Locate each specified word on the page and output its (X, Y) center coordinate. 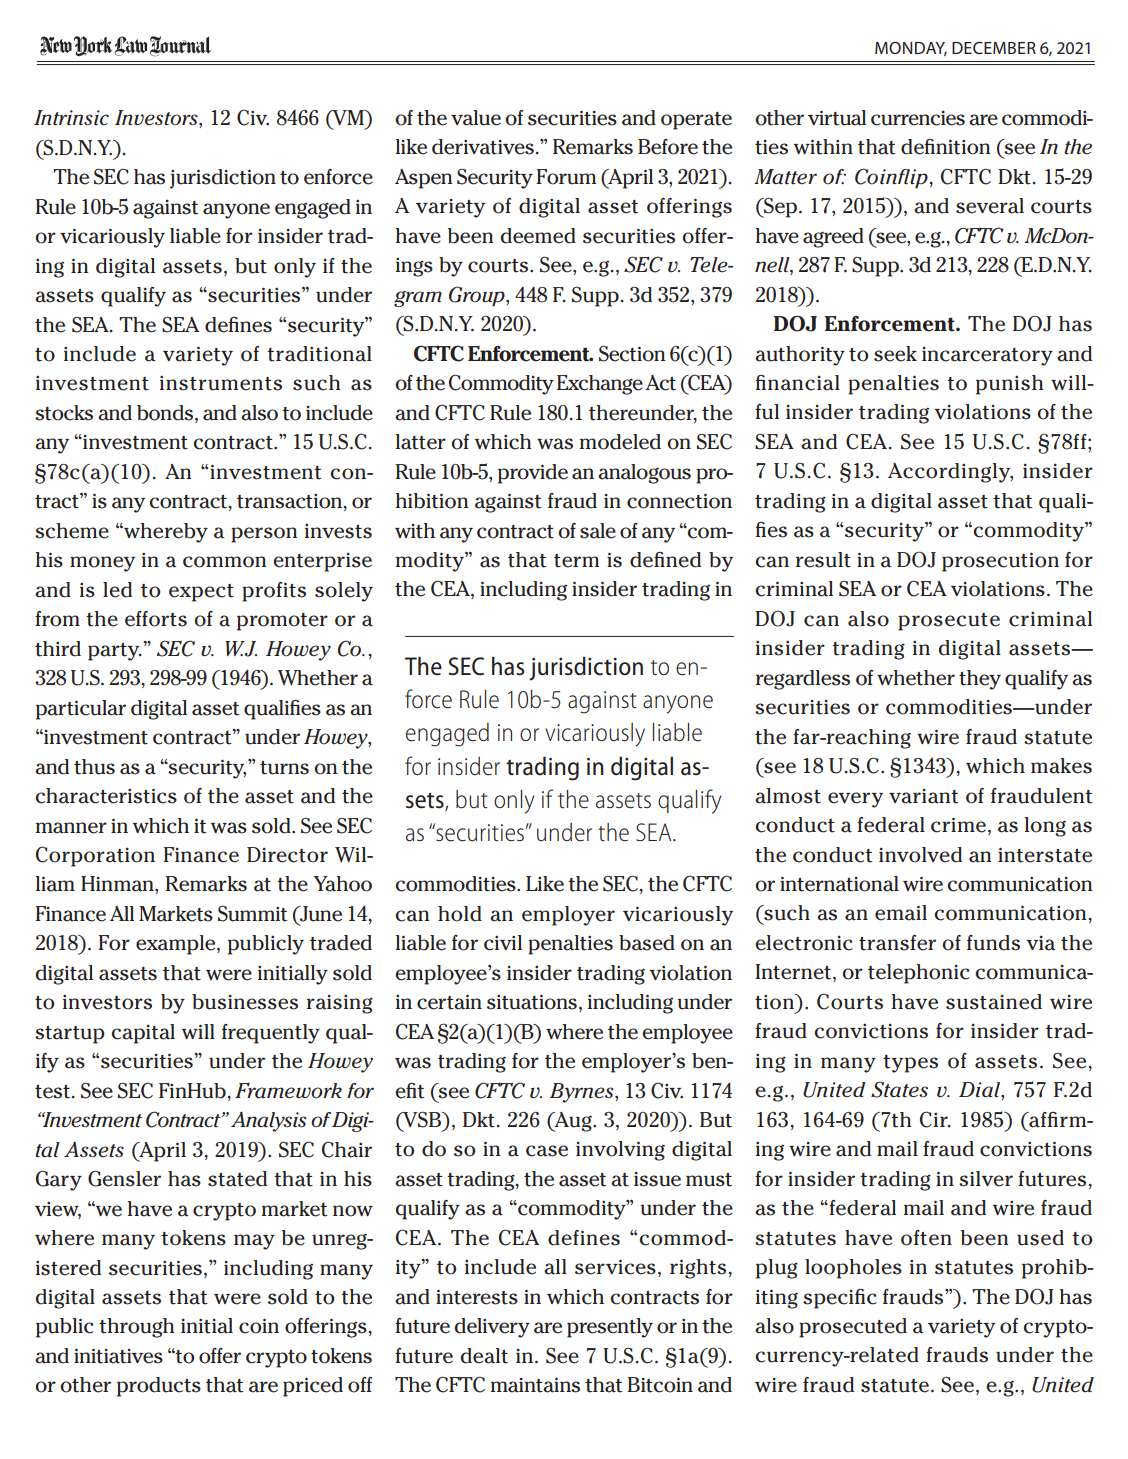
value (476, 118)
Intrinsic (71, 118)
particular (81, 710)
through (137, 1328)
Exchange (600, 385)
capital (143, 1034)
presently (610, 1328)
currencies (918, 118)
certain (449, 1002)
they (980, 680)
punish (1010, 385)
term (576, 561)
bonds (166, 414)
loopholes (853, 1269)
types (910, 1064)
